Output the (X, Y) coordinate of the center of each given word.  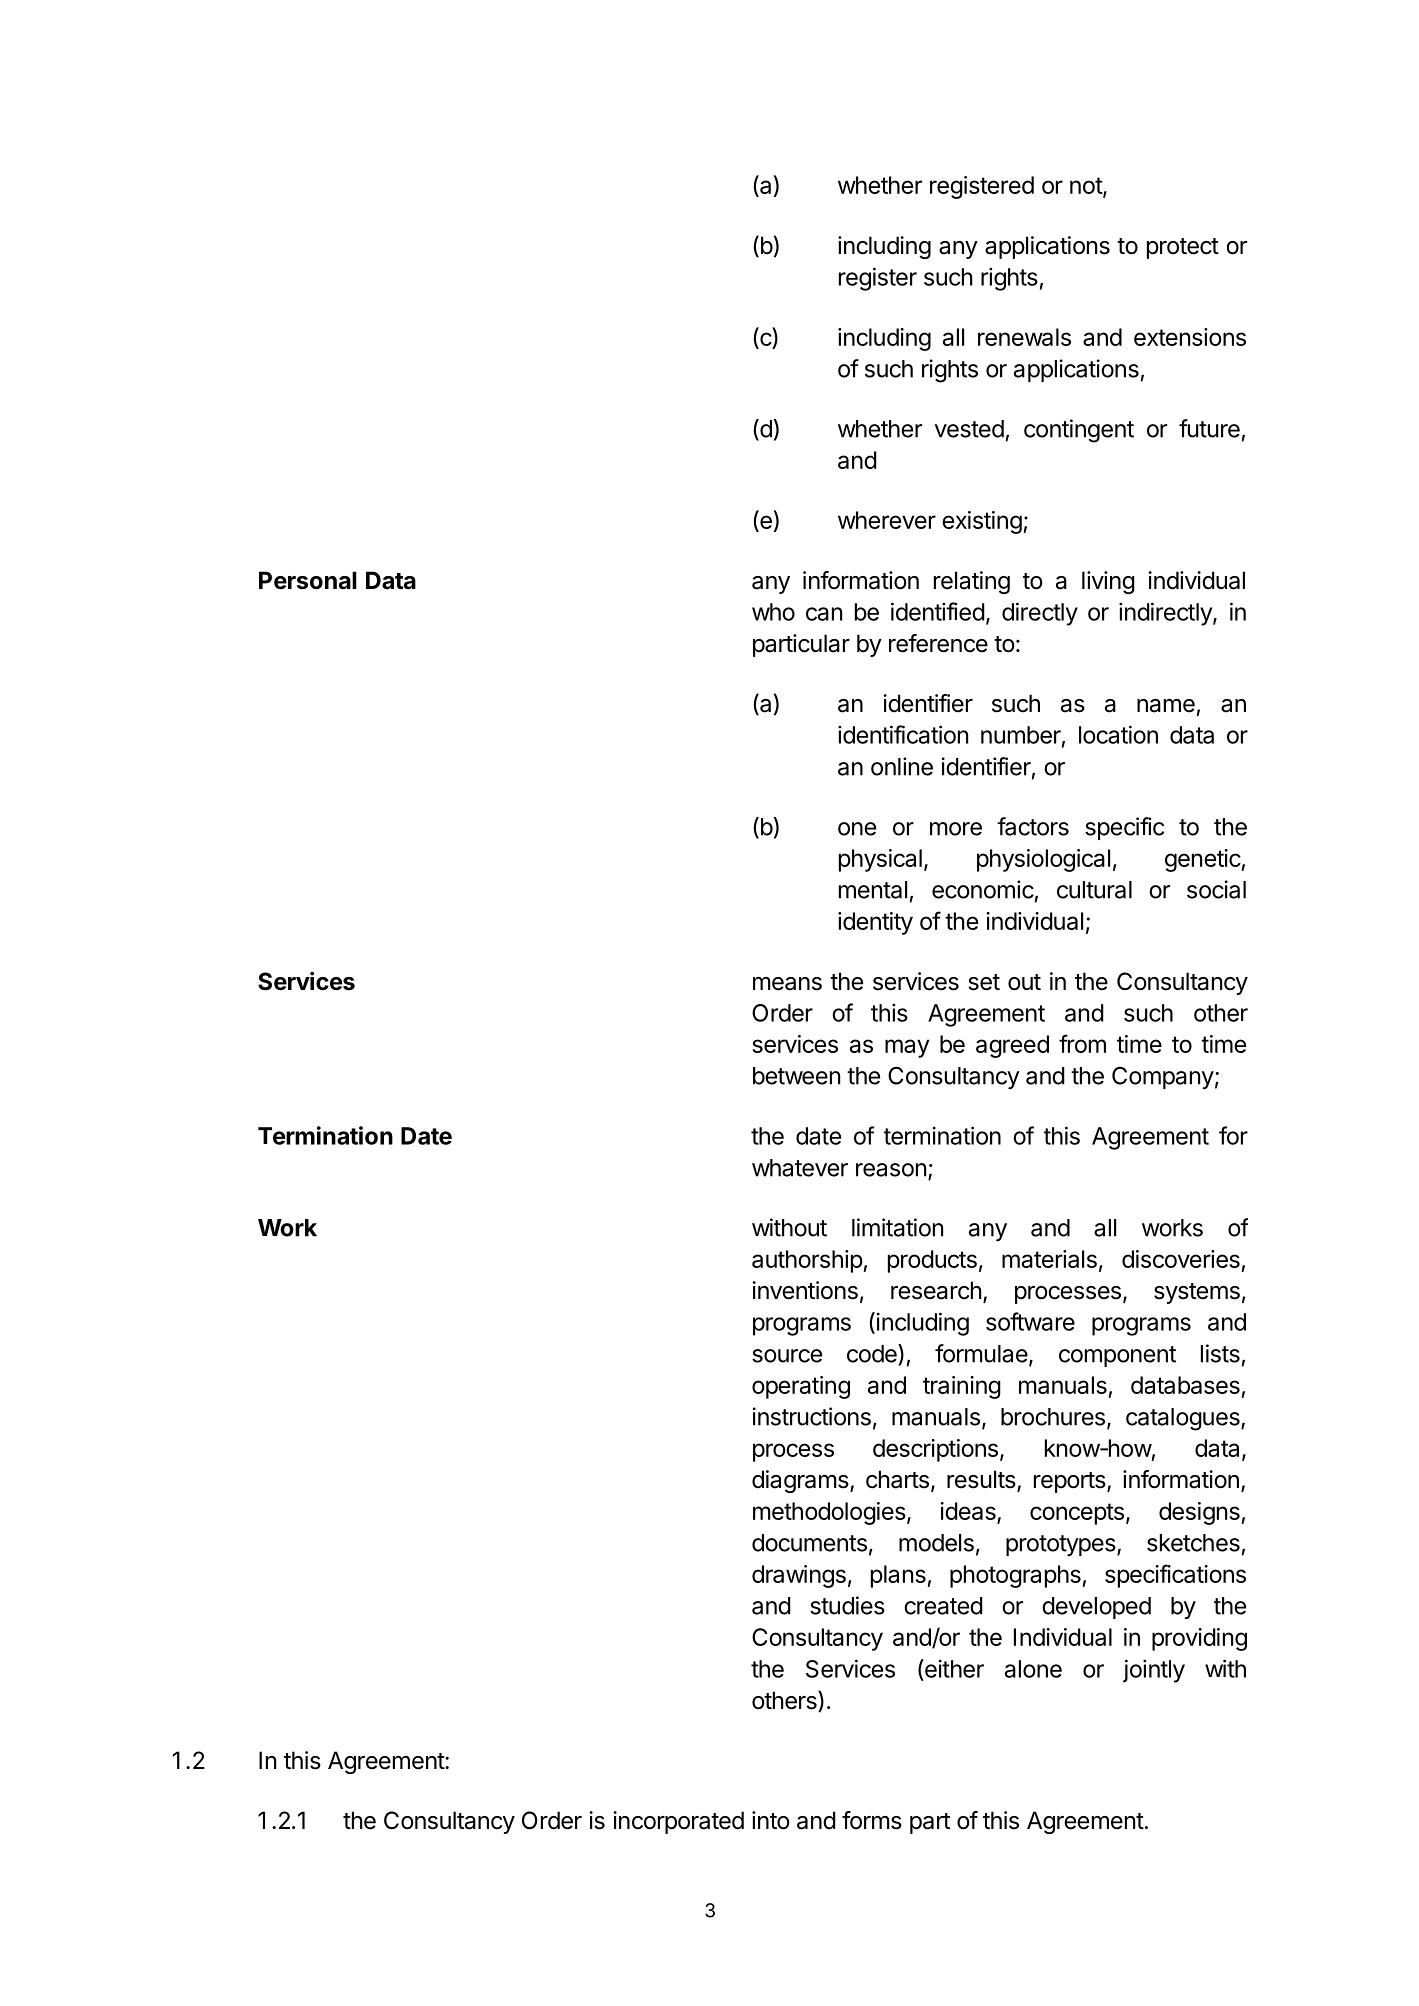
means (787, 984)
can (824, 614)
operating (801, 1387)
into (771, 1820)
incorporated (678, 1822)
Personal (308, 580)
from (1082, 1043)
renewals (1024, 337)
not (1087, 187)
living (1108, 582)
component (1117, 1356)
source (787, 1356)
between (796, 1076)
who (773, 612)
